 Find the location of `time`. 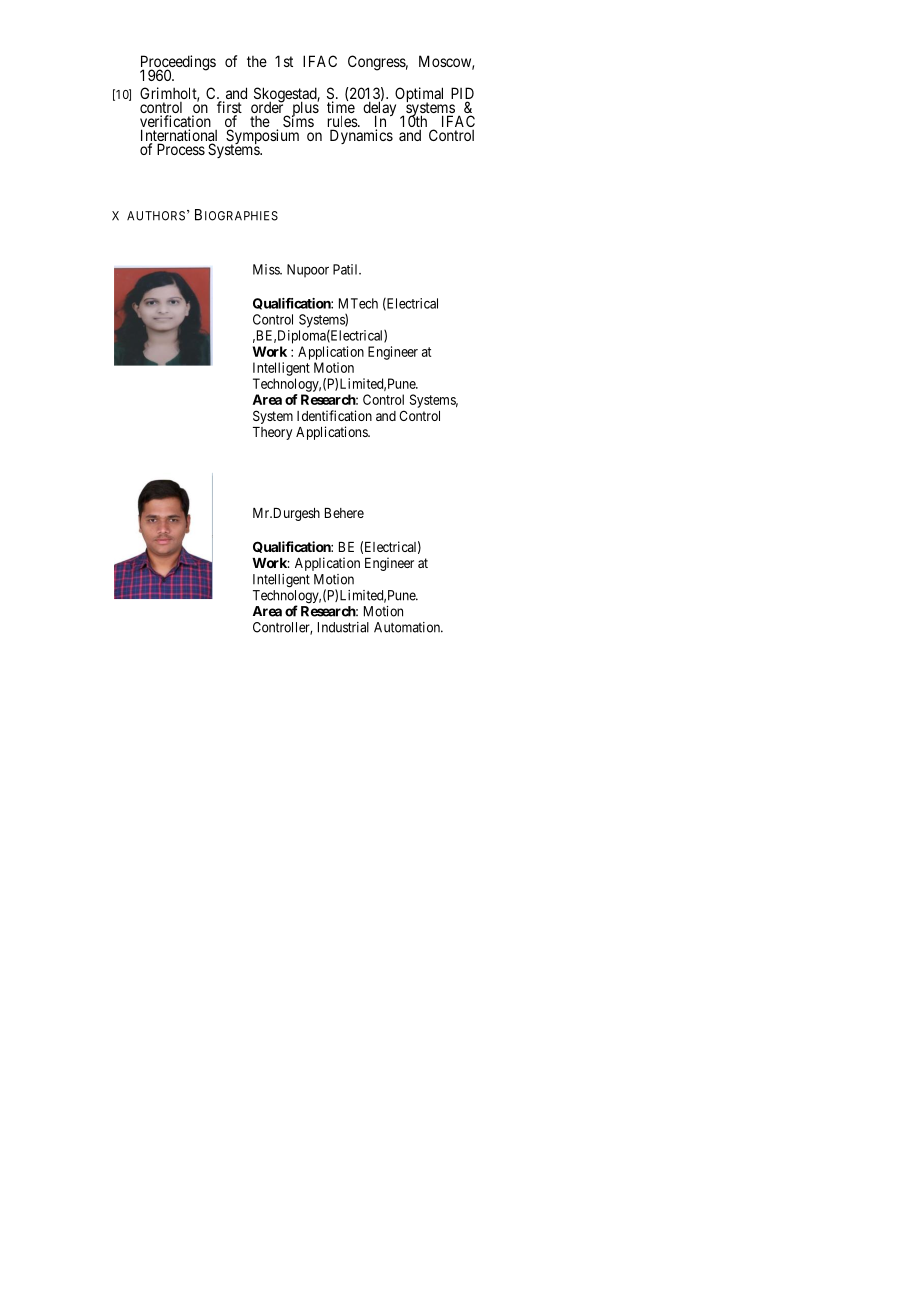

time is located at coordinates (341, 106).
